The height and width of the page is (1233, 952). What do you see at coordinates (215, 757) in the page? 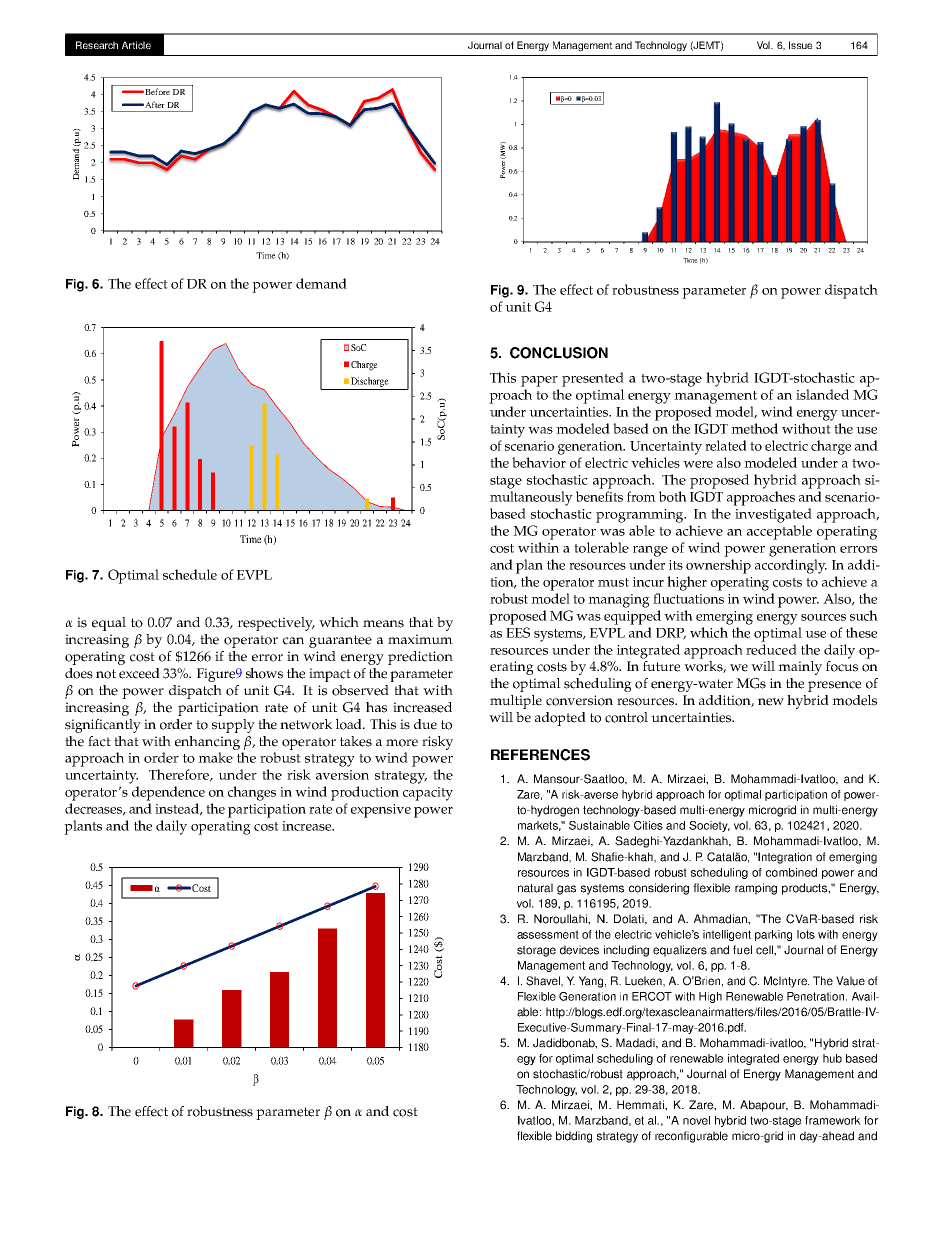
I see `make` at bounding box center [215, 757].
